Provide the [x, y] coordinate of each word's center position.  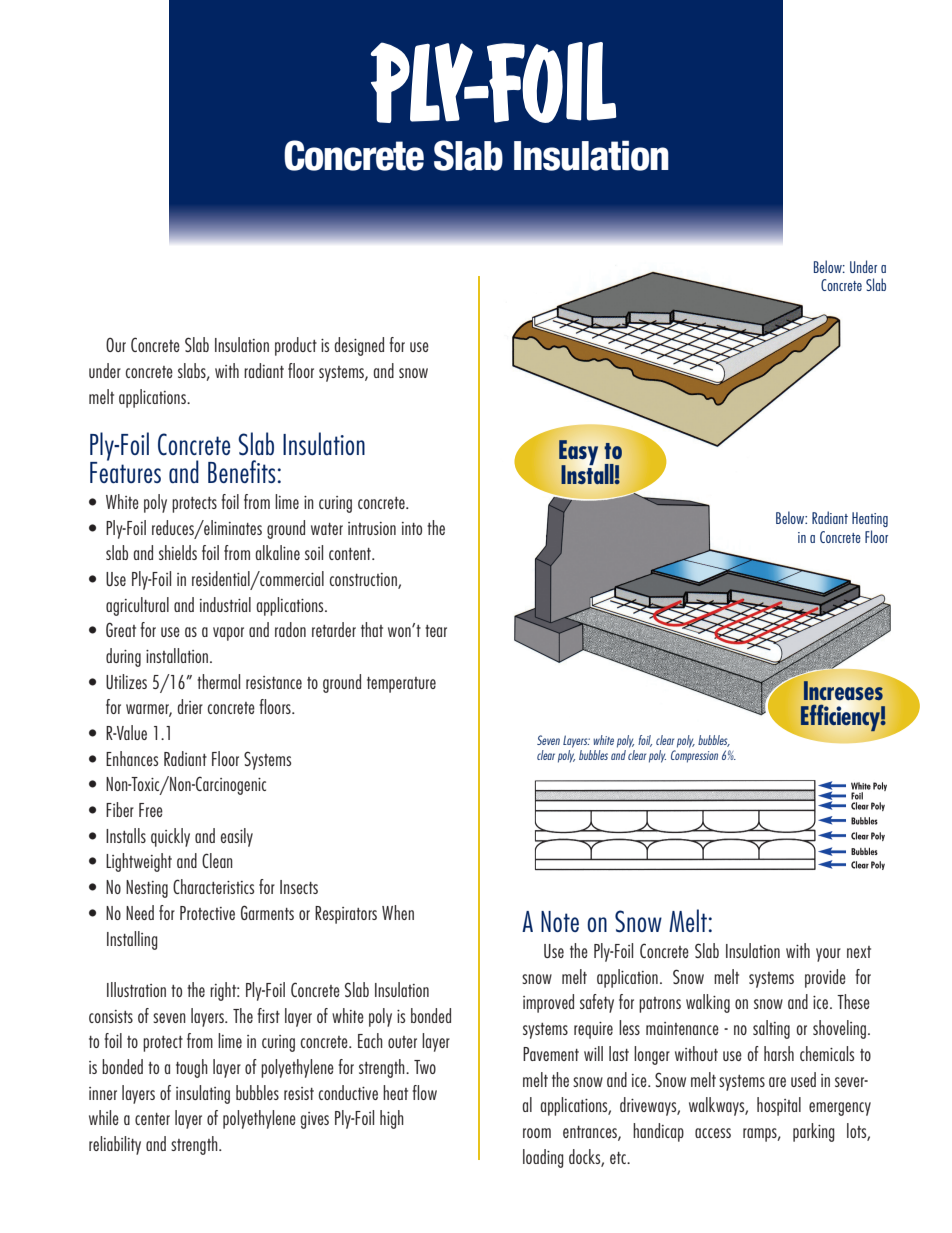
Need [140, 912]
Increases [843, 690]
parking [814, 1132]
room [537, 1133]
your [828, 955]
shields [178, 552]
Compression [694, 756]
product [296, 346]
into [412, 528]
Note [560, 921]
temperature [401, 685]
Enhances [132, 758]
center [152, 1119]
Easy [578, 453]
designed [359, 346]
